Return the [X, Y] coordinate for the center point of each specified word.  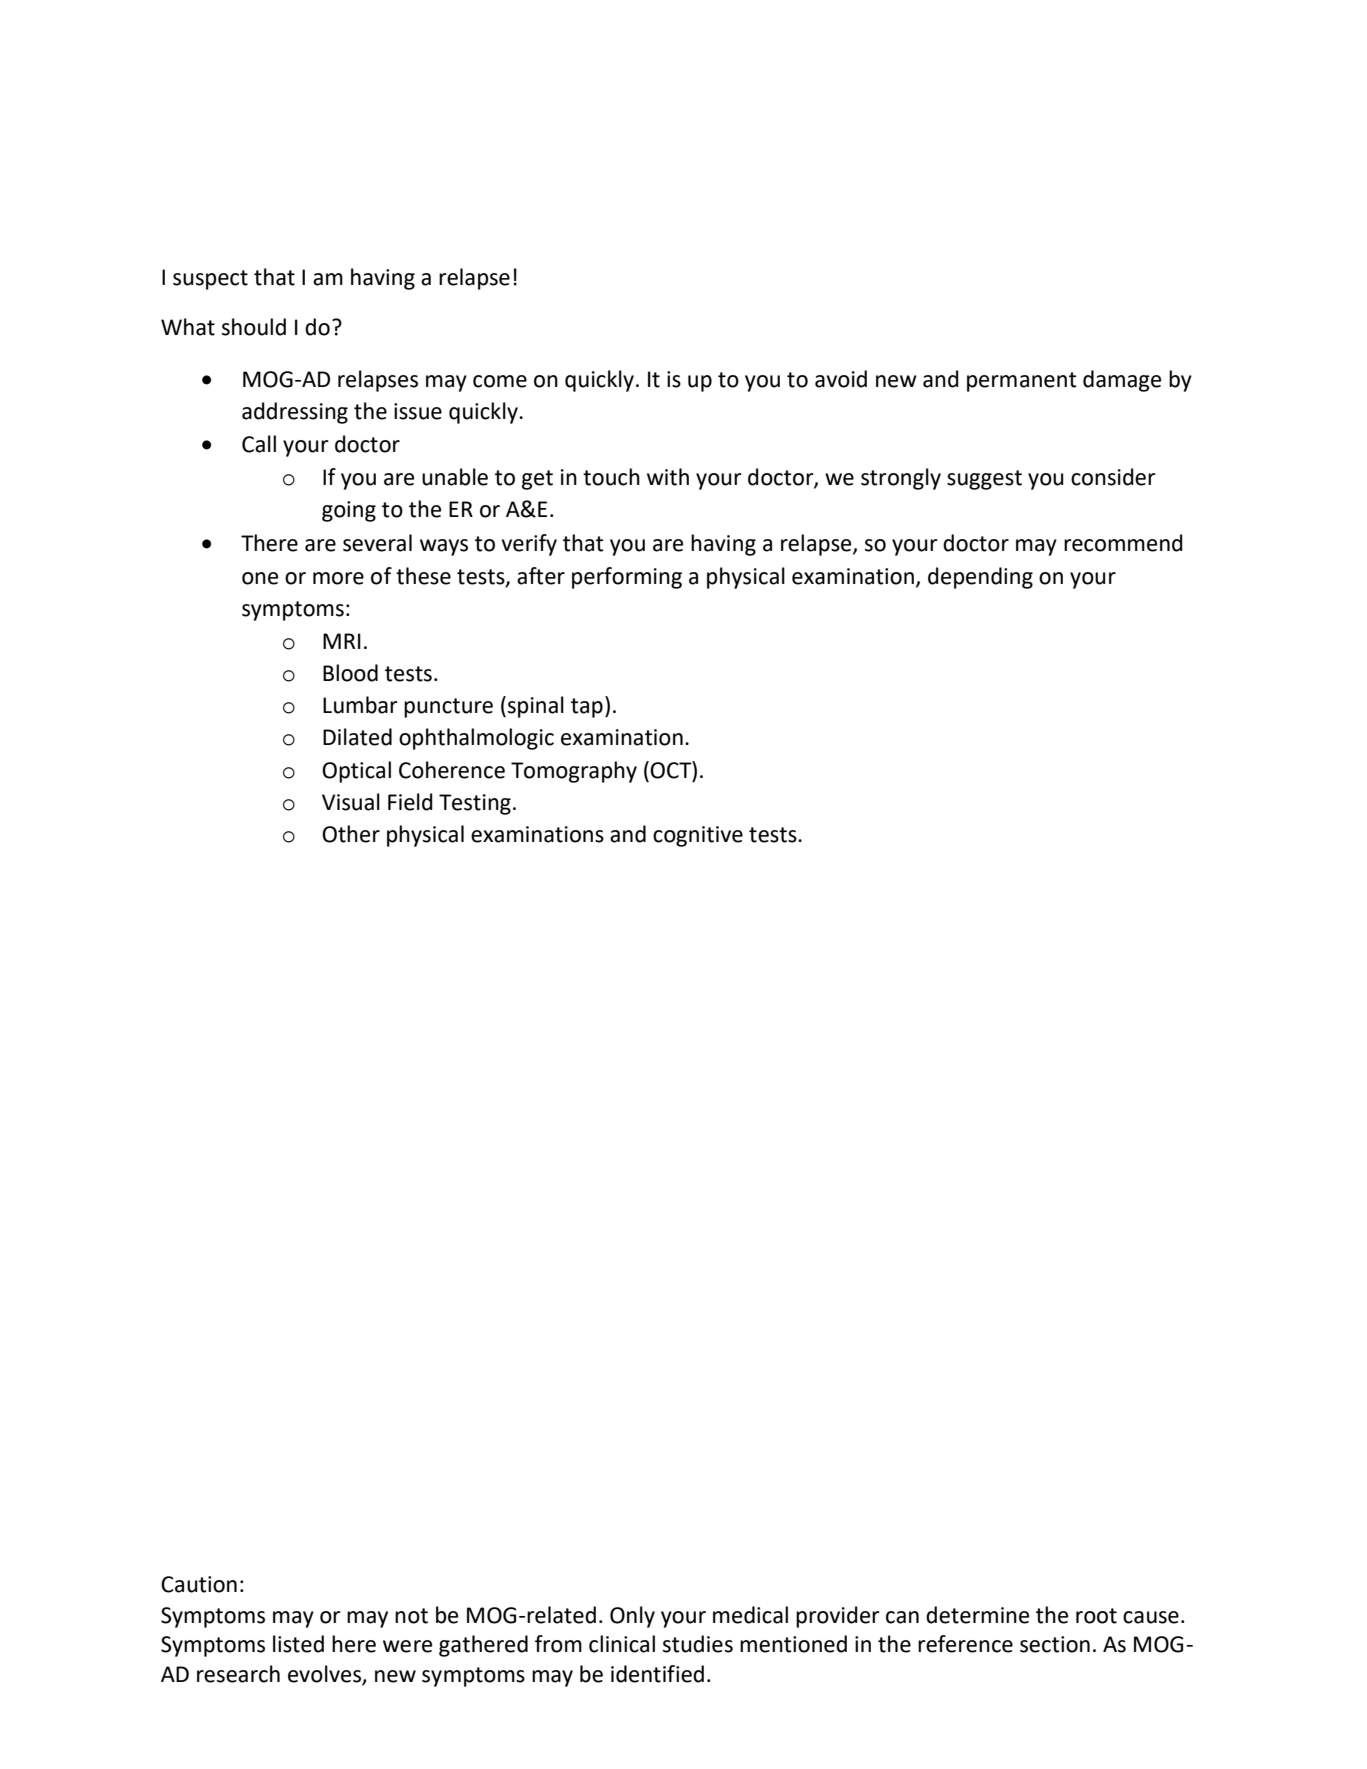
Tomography [574, 772]
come [500, 381]
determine [977, 1615]
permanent [1022, 382]
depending [980, 578]
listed [298, 1644]
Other [351, 834]
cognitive [698, 836]
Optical [356, 772]
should [254, 327]
